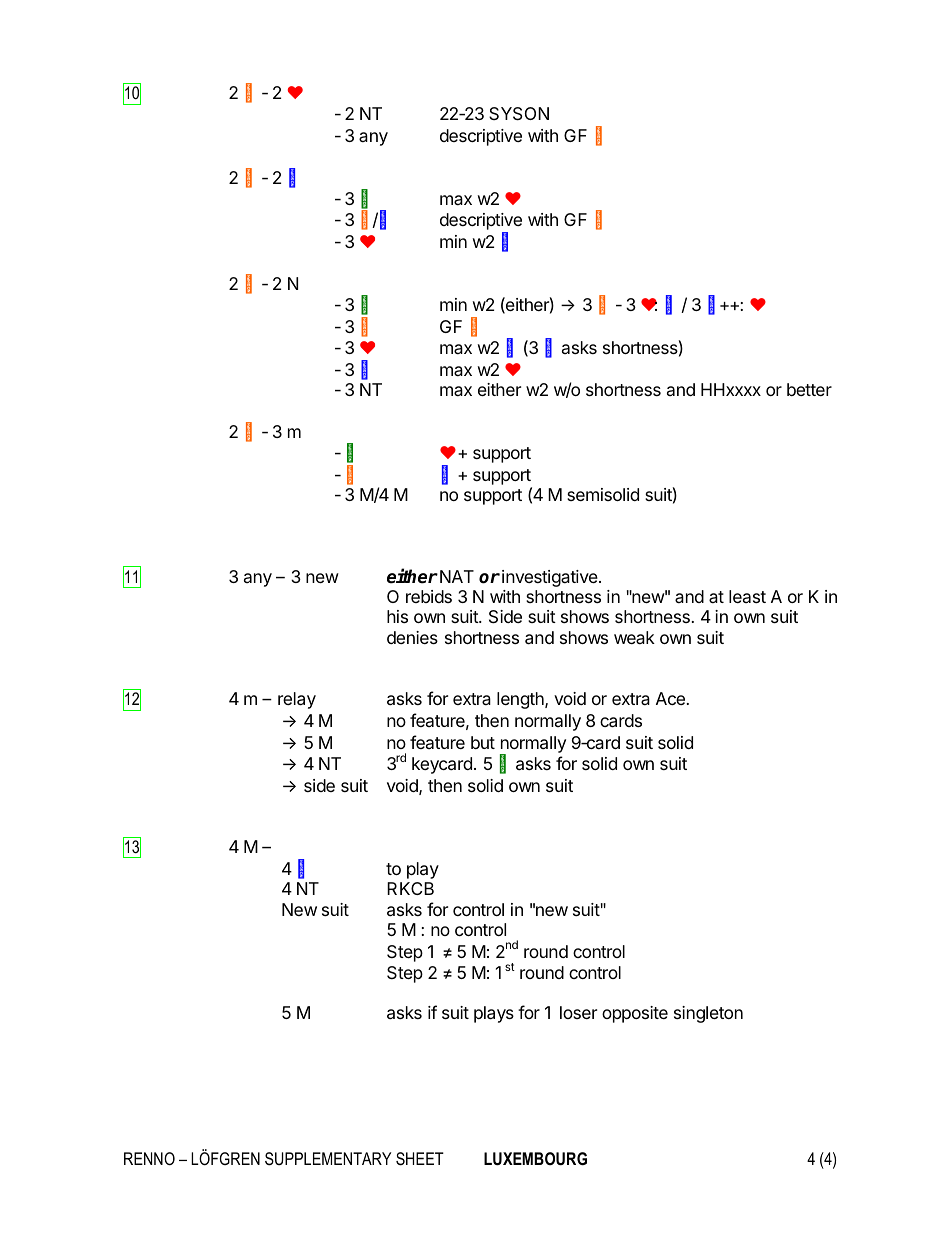  I want to click on singleton, so click(708, 1014).
